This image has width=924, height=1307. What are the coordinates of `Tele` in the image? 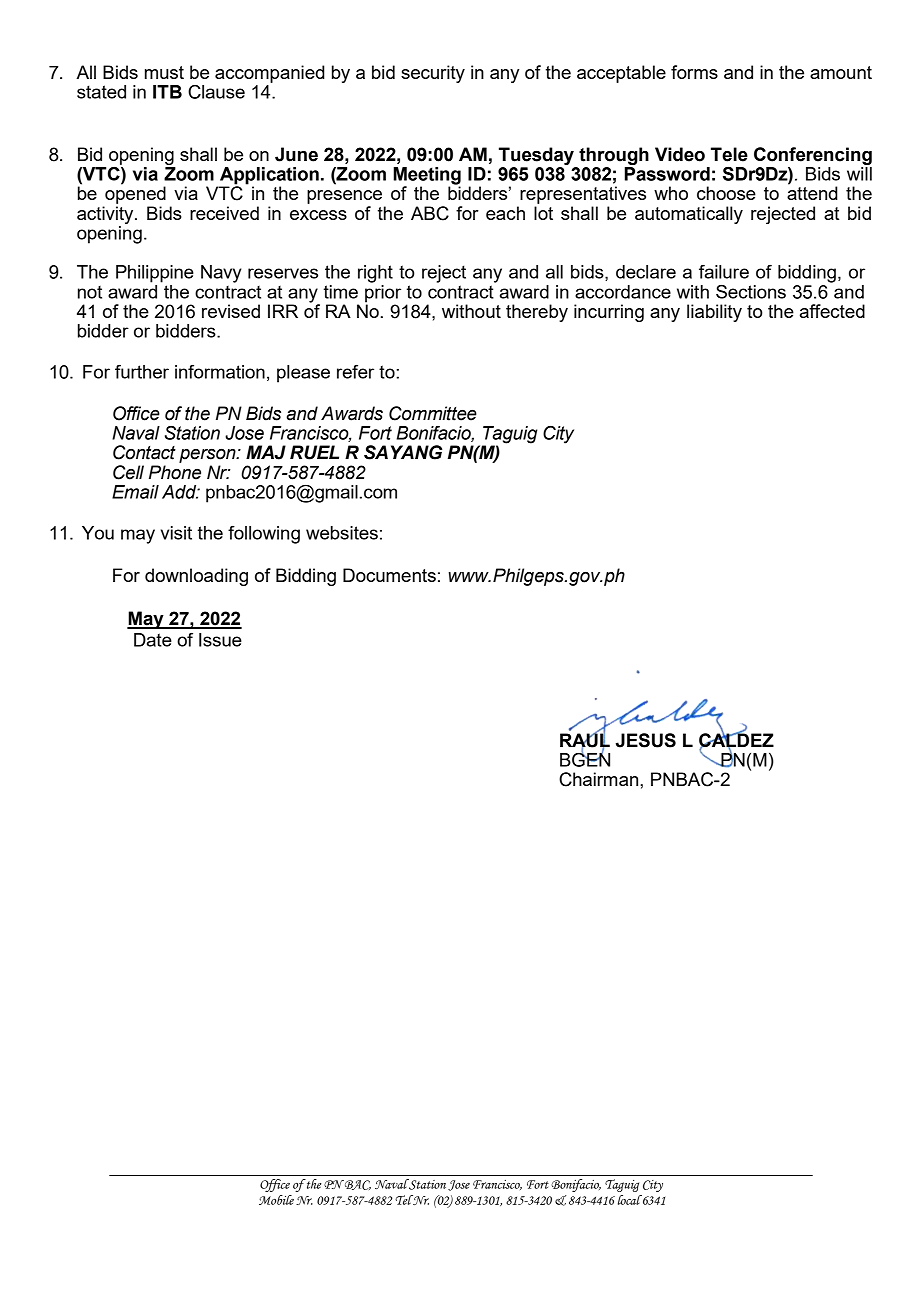 It's located at (729, 154).
